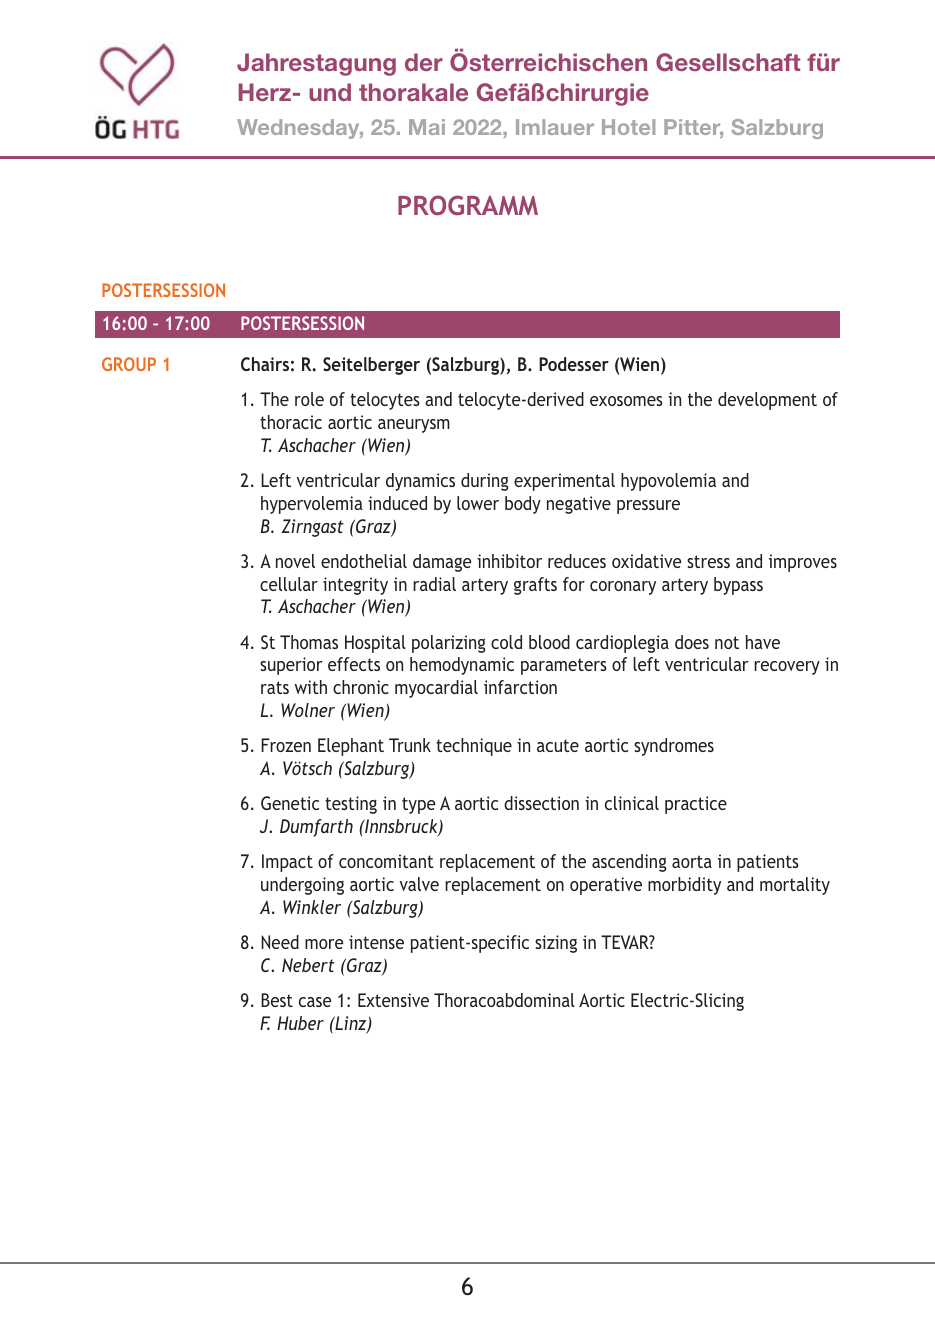 Image resolution: width=935 pixels, height=1325 pixels. What do you see at coordinates (442, 563) in the screenshot?
I see `damage` at bounding box center [442, 563].
